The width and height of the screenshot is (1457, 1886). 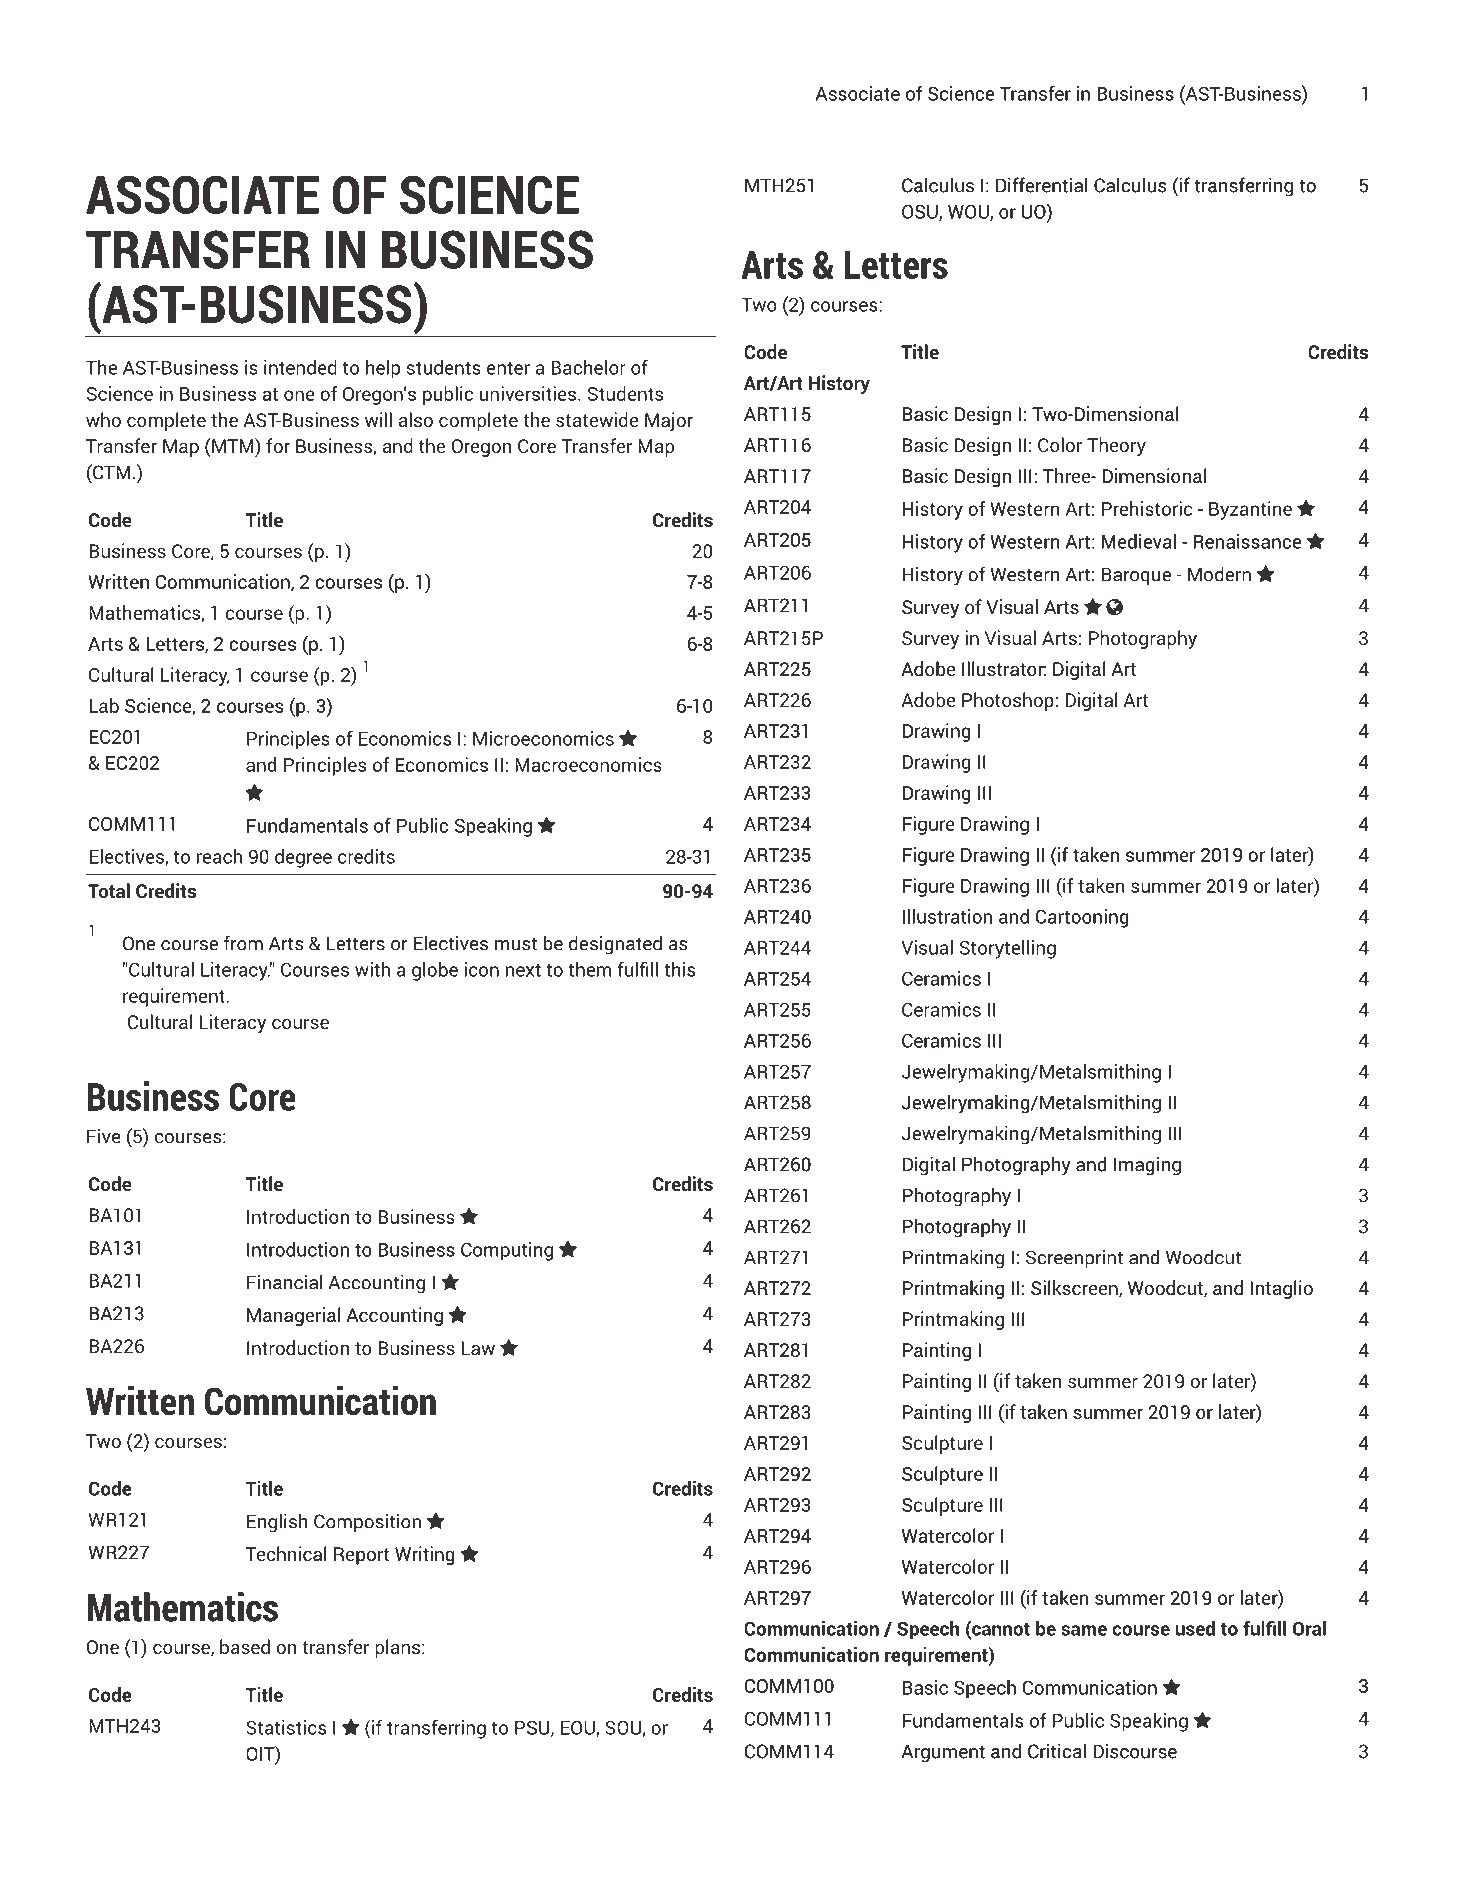 I want to click on Baroque, so click(x=1136, y=576).
